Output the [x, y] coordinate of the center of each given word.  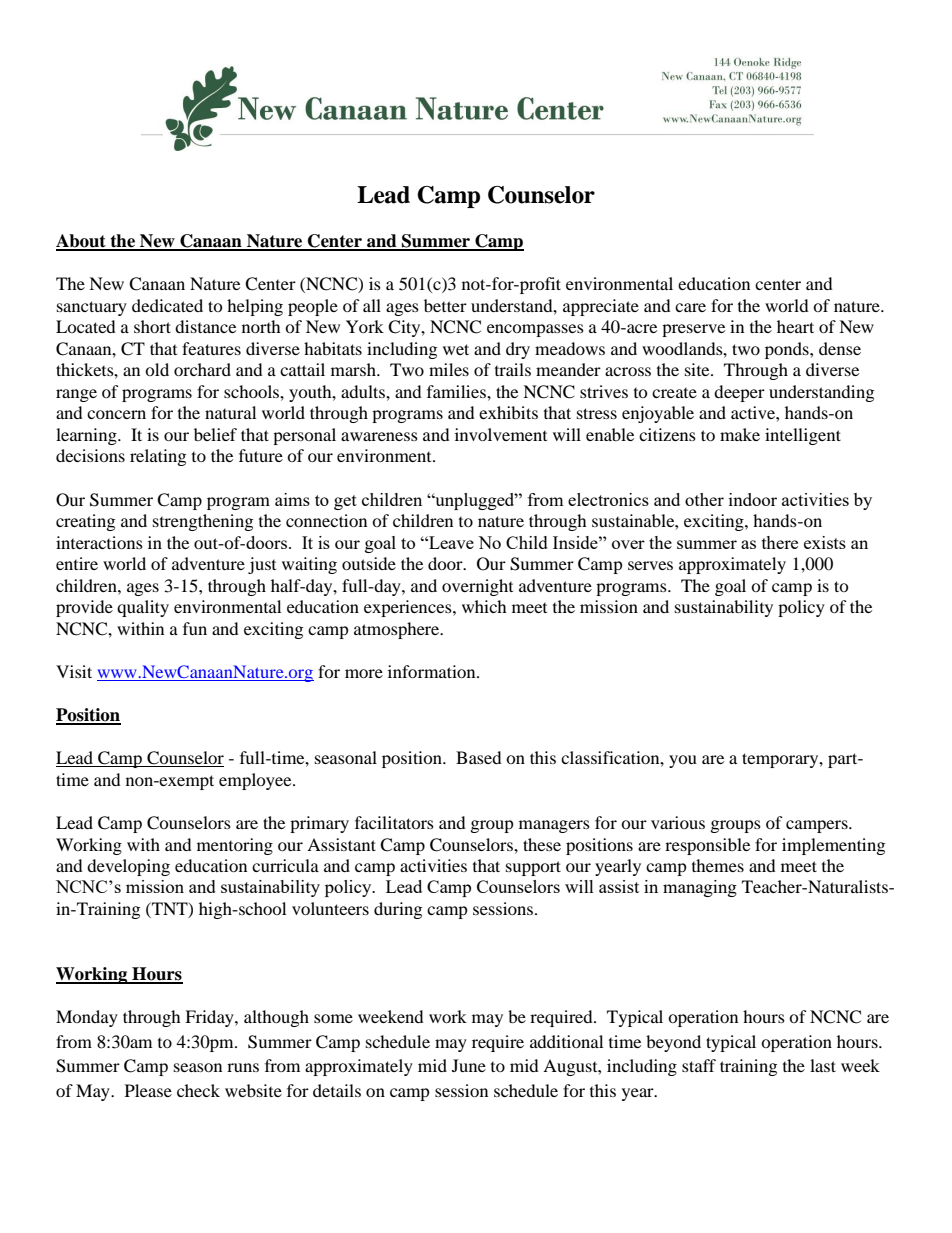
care [690, 307]
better [445, 305]
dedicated [167, 305]
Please [148, 1090]
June [469, 1065]
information [433, 671]
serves [650, 565]
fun [195, 628]
